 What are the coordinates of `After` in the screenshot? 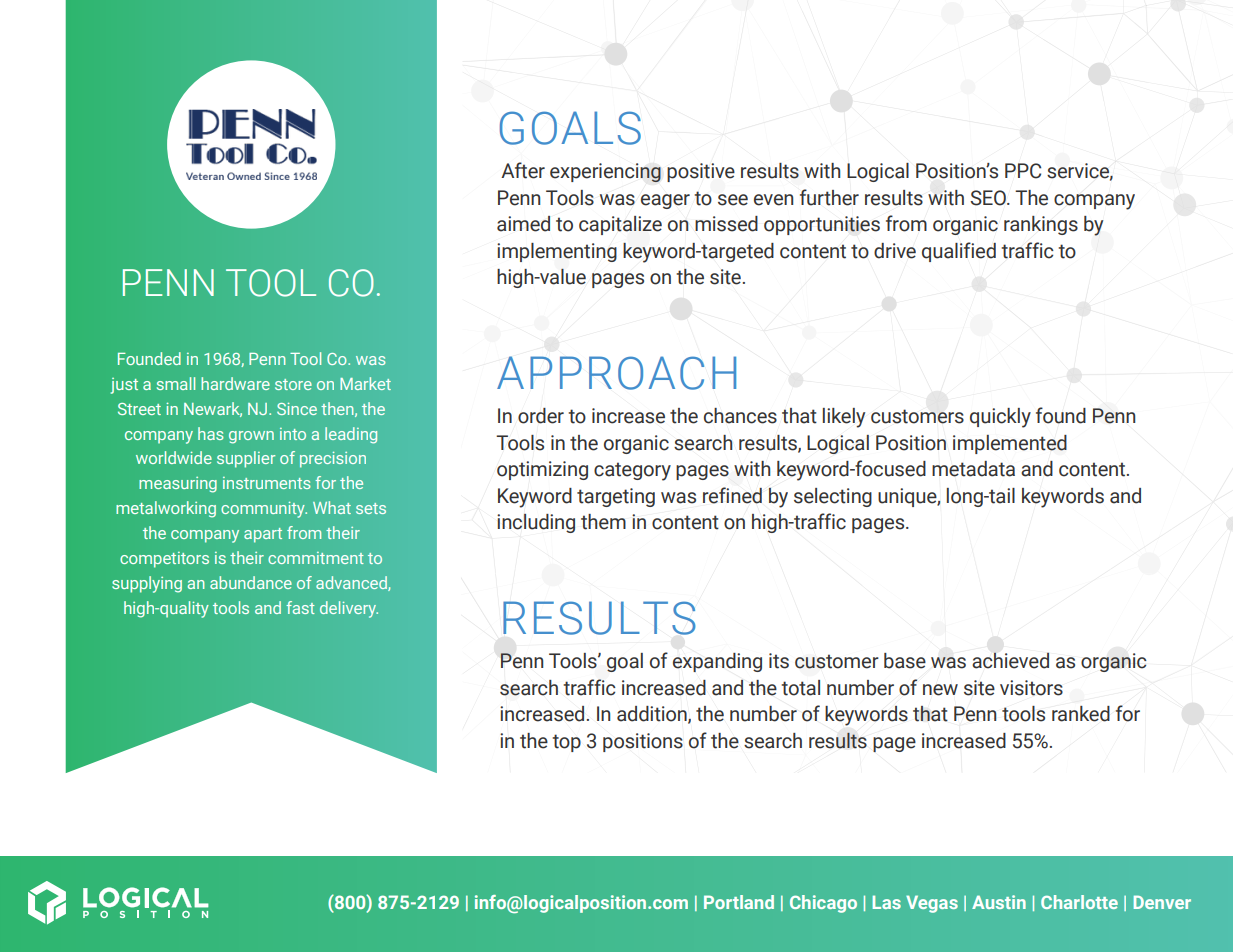 It's located at (523, 170).
